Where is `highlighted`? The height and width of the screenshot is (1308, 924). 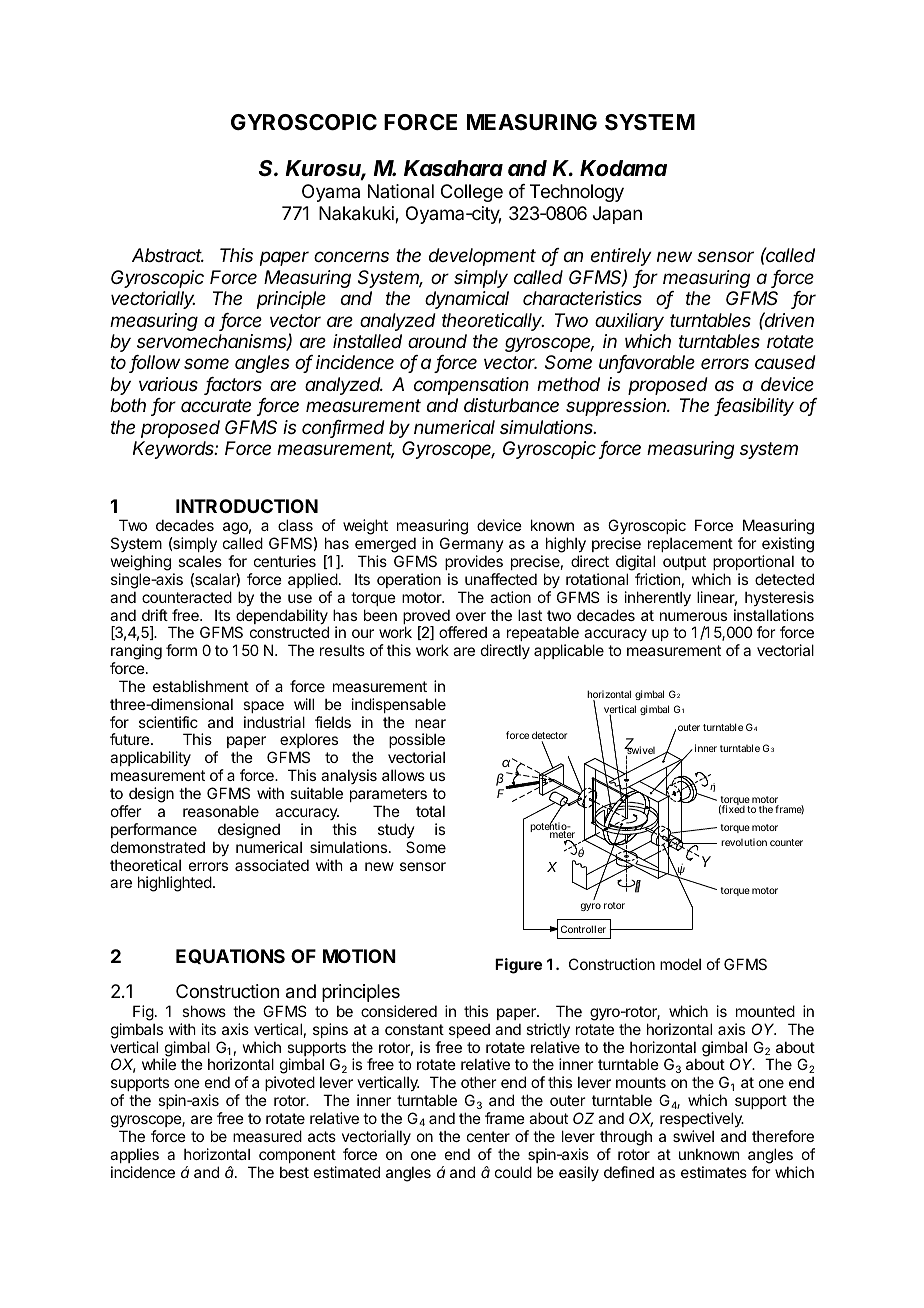
highlighted is located at coordinates (175, 884).
